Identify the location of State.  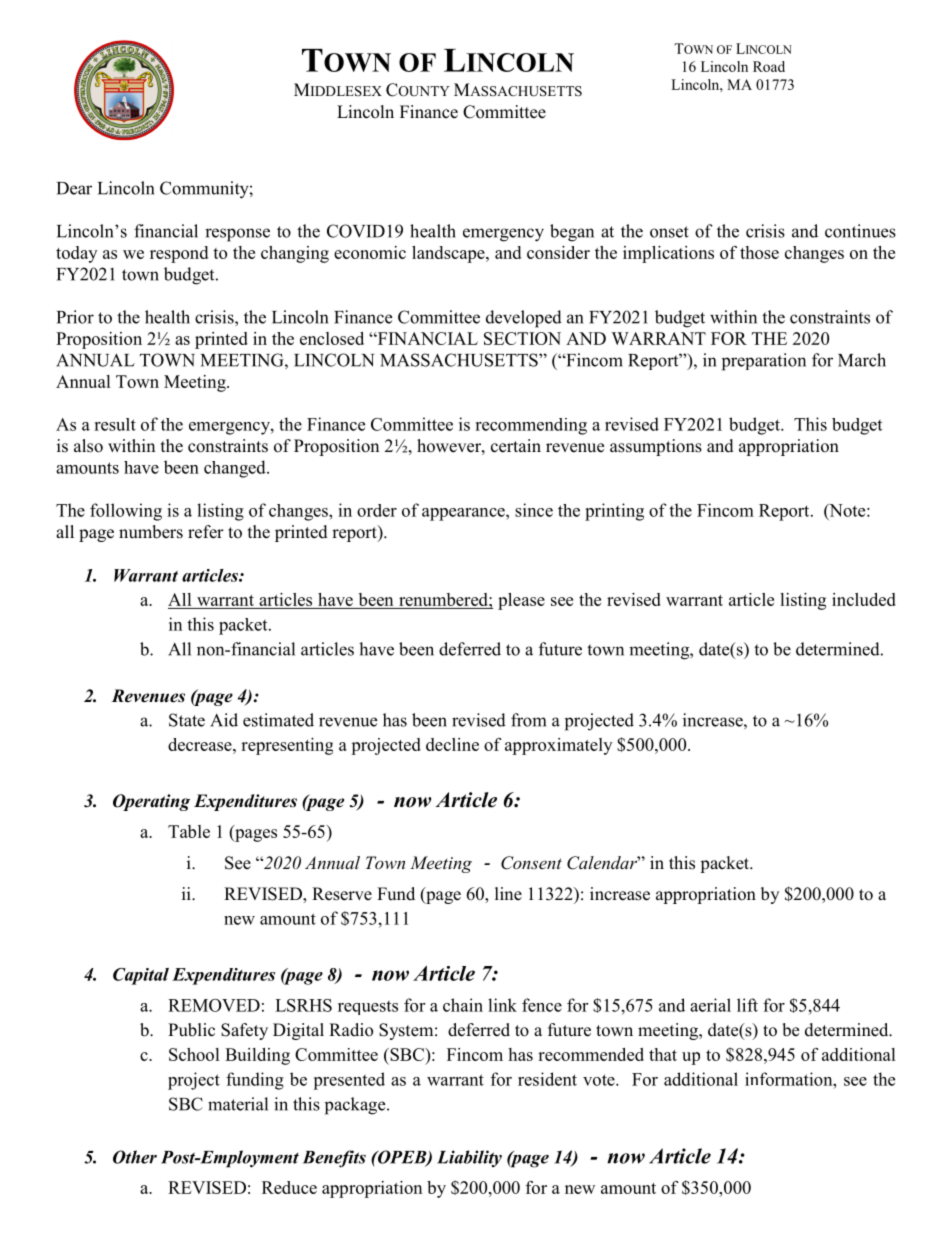
(187, 720).
